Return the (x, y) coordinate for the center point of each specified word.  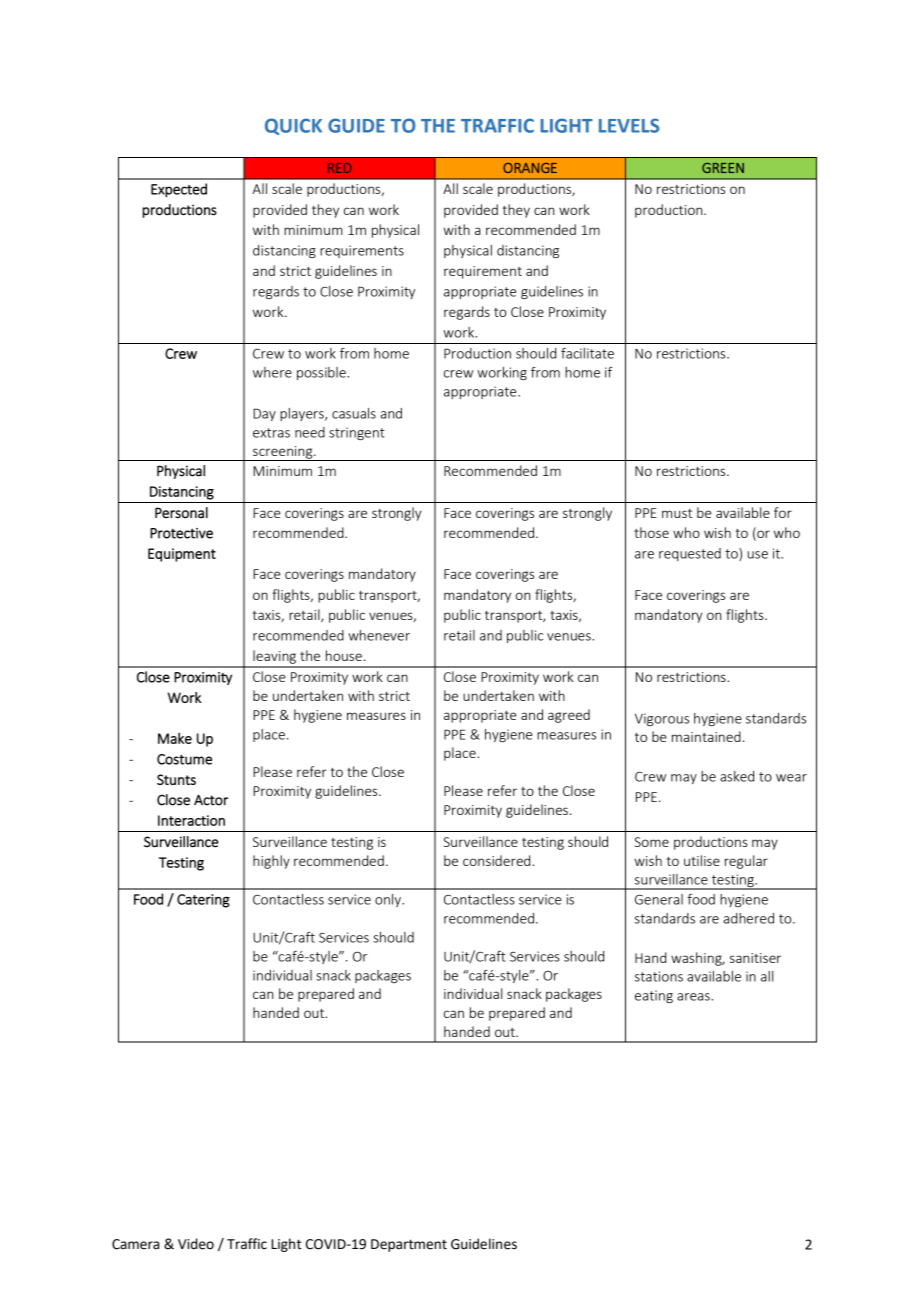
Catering (203, 901)
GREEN (723, 168)
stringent (357, 433)
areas (694, 997)
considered (498, 860)
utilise (702, 860)
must (677, 513)
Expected (179, 190)
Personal (181, 513)
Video (196, 1244)
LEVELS (629, 125)
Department (409, 1245)
